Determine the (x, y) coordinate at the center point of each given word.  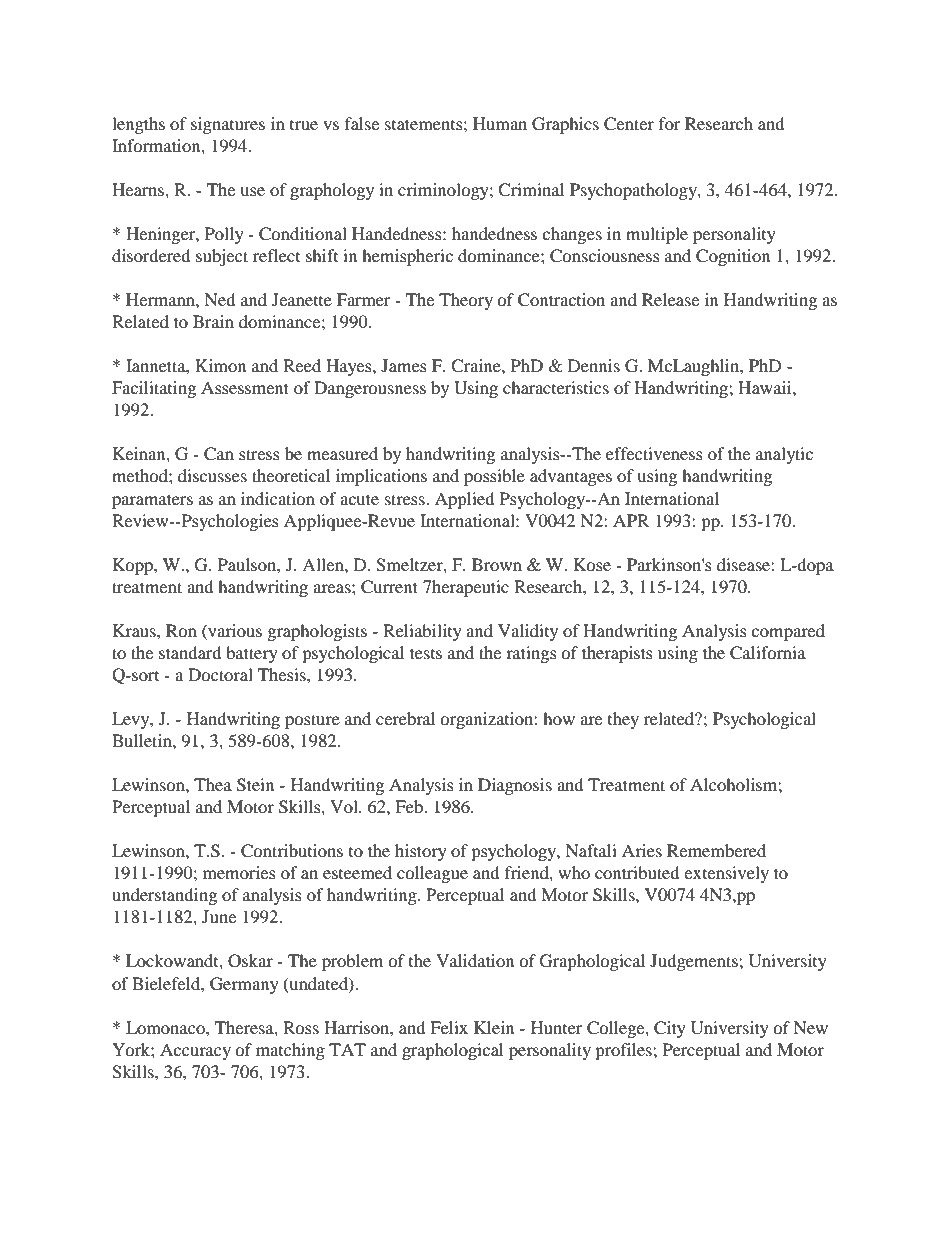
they (623, 720)
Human (500, 123)
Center (629, 124)
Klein (494, 1027)
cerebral (405, 718)
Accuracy (195, 1051)
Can (219, 454)
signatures (228, 125)
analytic (784, 455)
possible (494, 477)
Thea (213, 784)
